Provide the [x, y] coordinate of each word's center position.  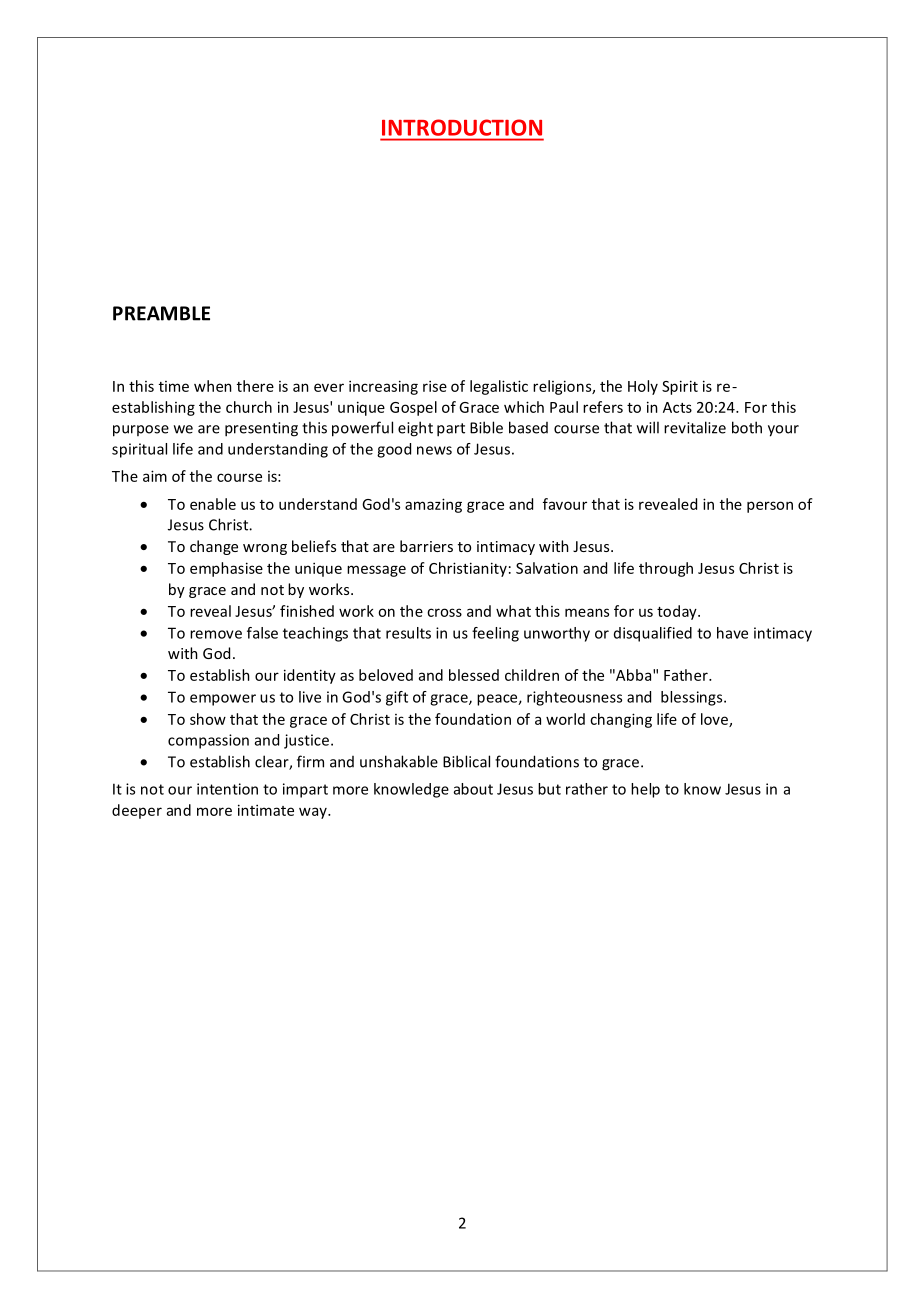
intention [227, 789]
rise [435, 386]
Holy [643, 387]
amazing [433, 505]
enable [213, 504]
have [732, 633]
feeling [495, 634]
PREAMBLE [161, 313]
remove [216, 634]
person [770, 507]
